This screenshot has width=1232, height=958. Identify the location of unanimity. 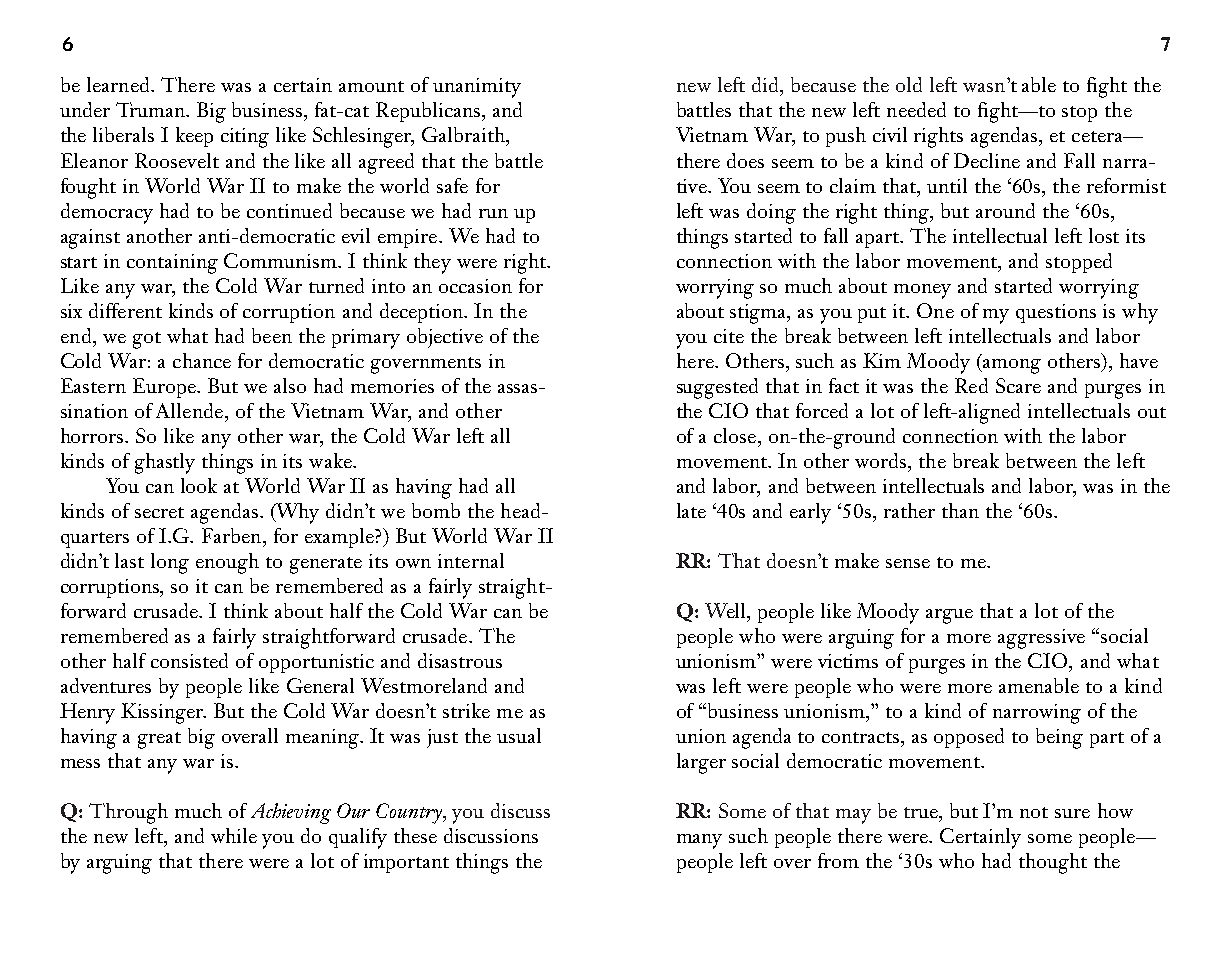
(477, 88).
